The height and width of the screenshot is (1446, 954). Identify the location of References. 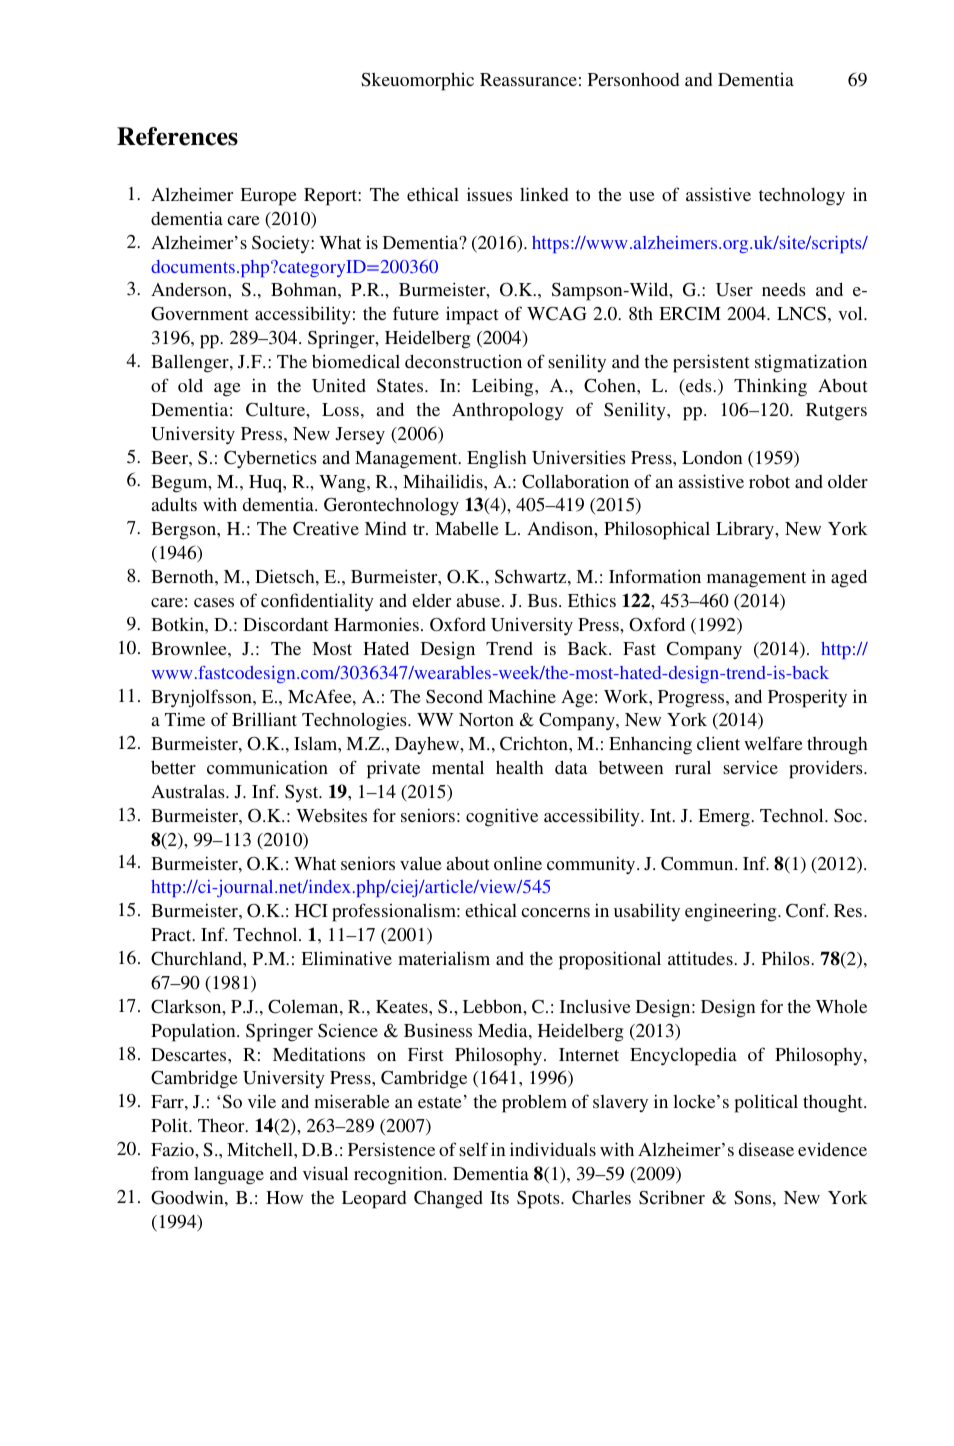
(177, 136).
